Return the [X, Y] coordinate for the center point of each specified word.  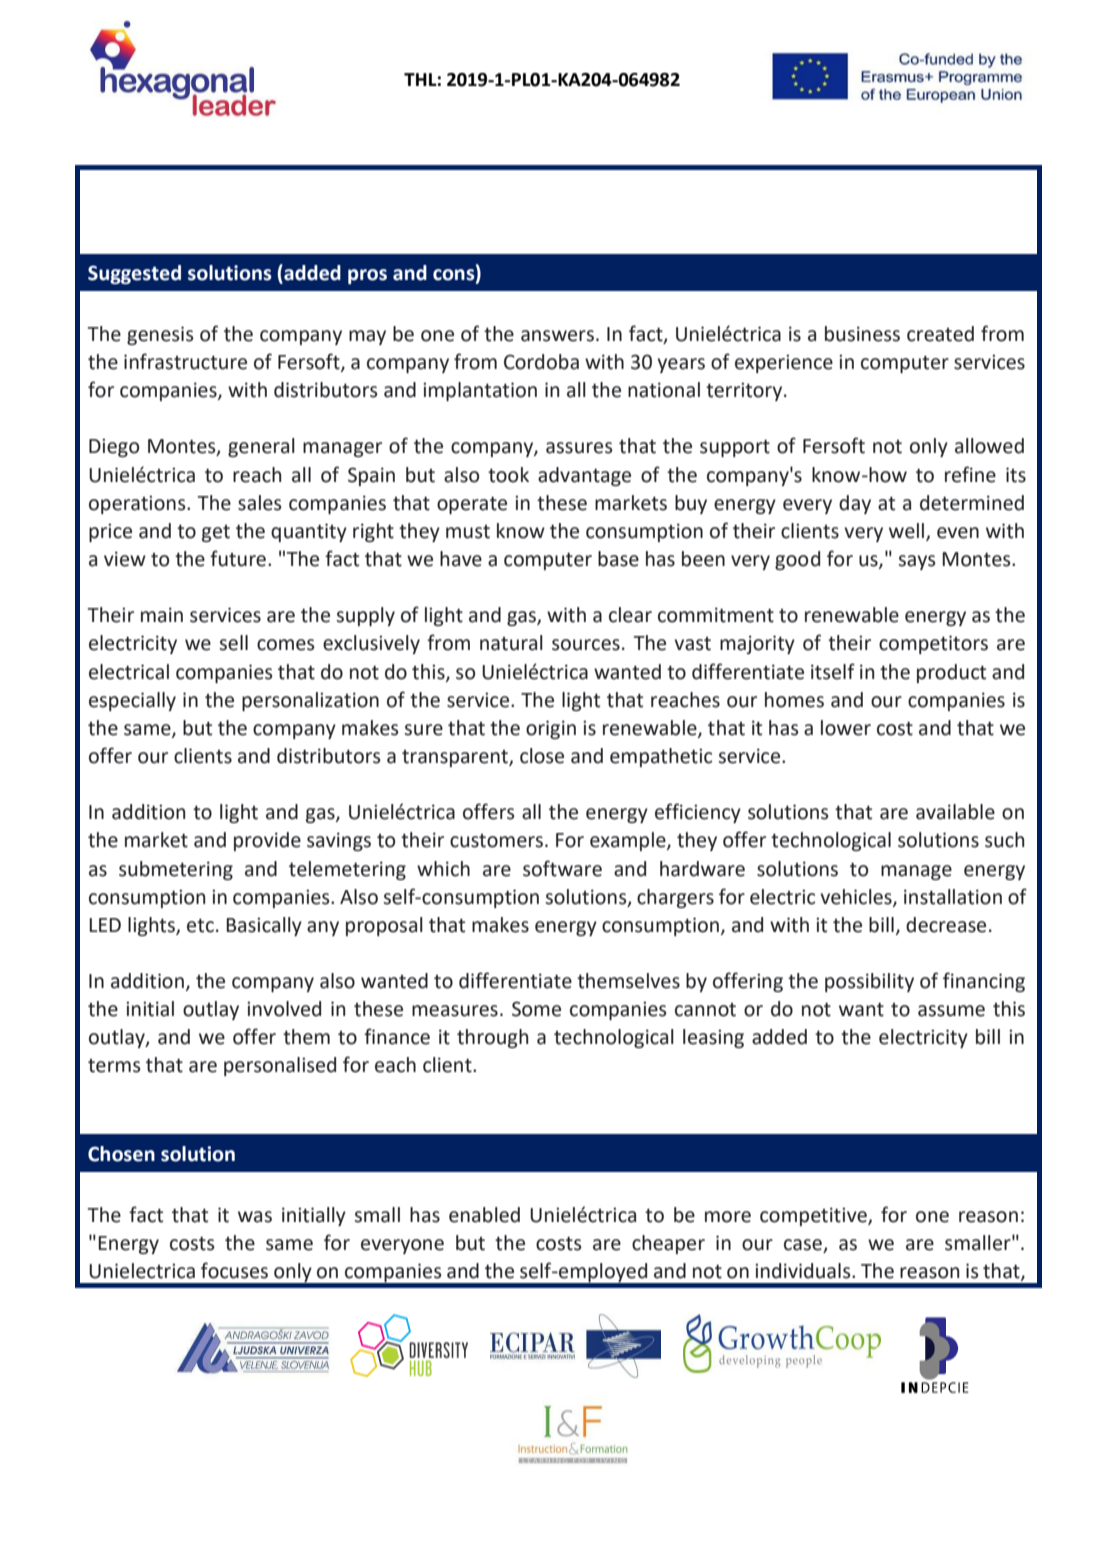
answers [557, 336]
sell [234, 643]
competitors [933, 644]
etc [200, 925]
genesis [160, 335]
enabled [484, 1215]
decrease [946, 925]
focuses [234, 1270]
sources [586, 645]
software [562, 868]
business [862, 334]
